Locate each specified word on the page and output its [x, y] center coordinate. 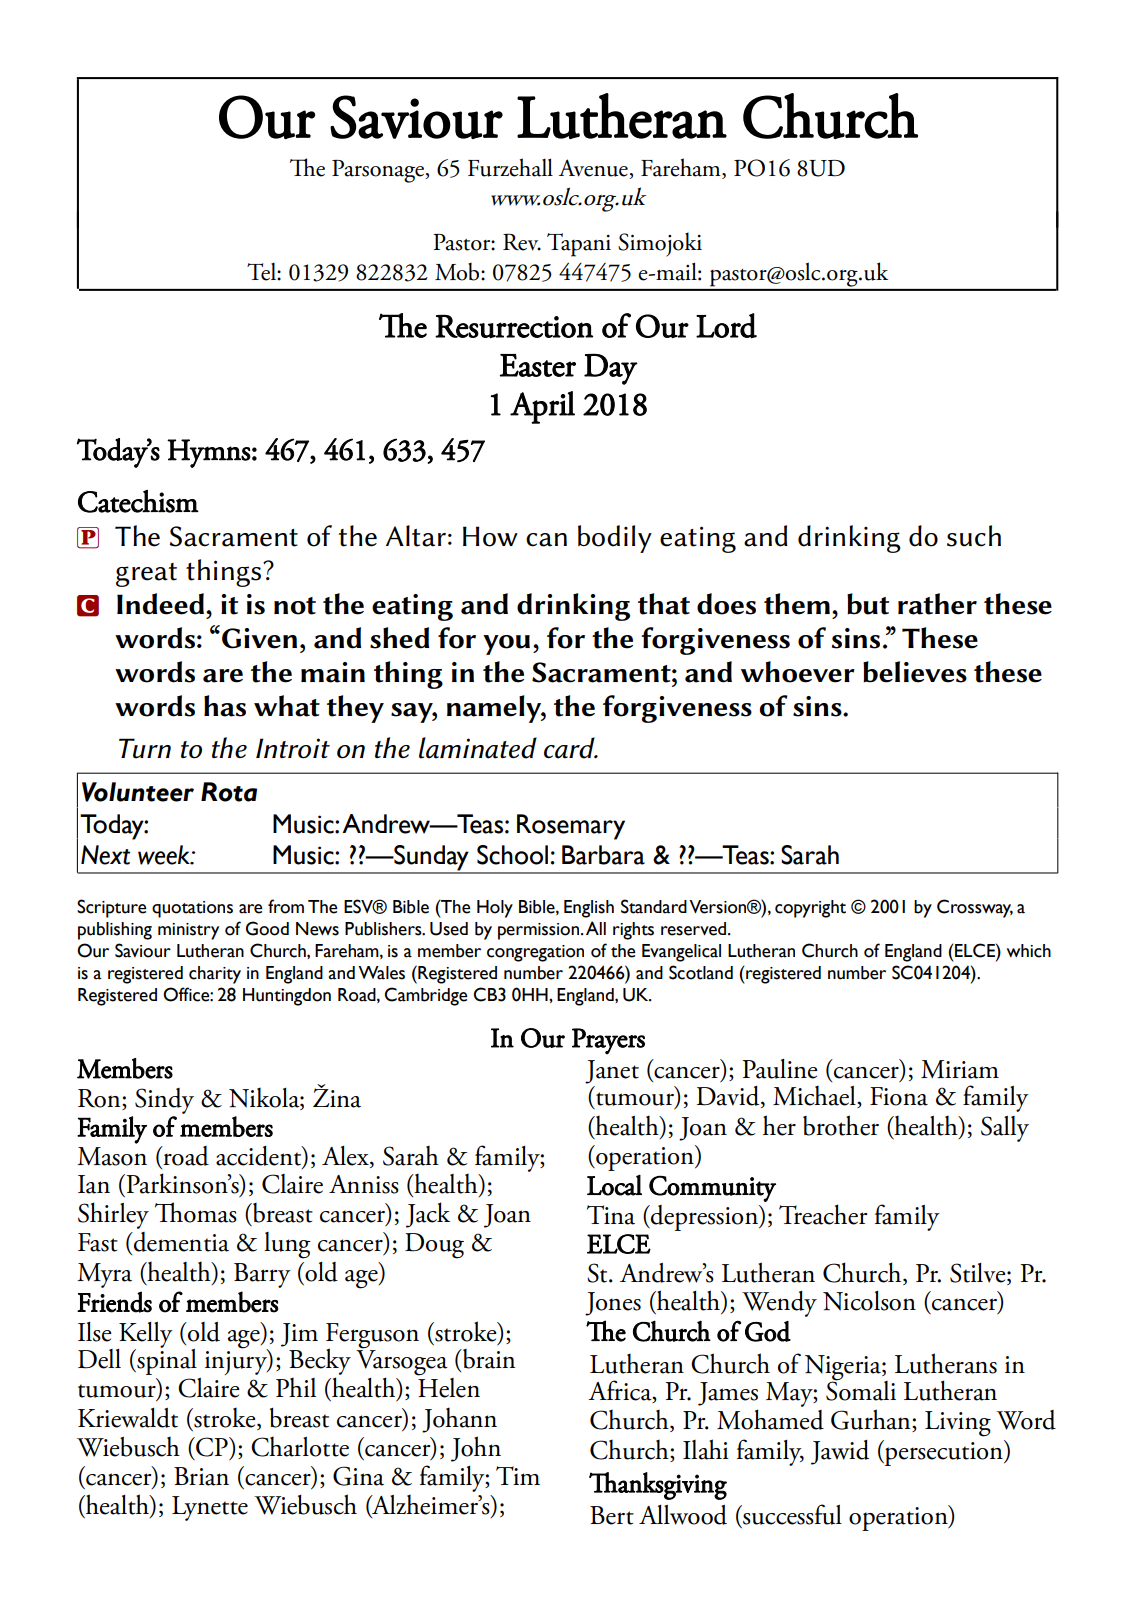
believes [915, 672]
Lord [726, 326]
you [506, 645]
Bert [612, 1515]
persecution [944, 1453]
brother [841, 1125]
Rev [522, 242]
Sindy [164, 1101]
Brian [201, 1476]
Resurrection [514, 326]
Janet [612, 1072]
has [225, 706]
